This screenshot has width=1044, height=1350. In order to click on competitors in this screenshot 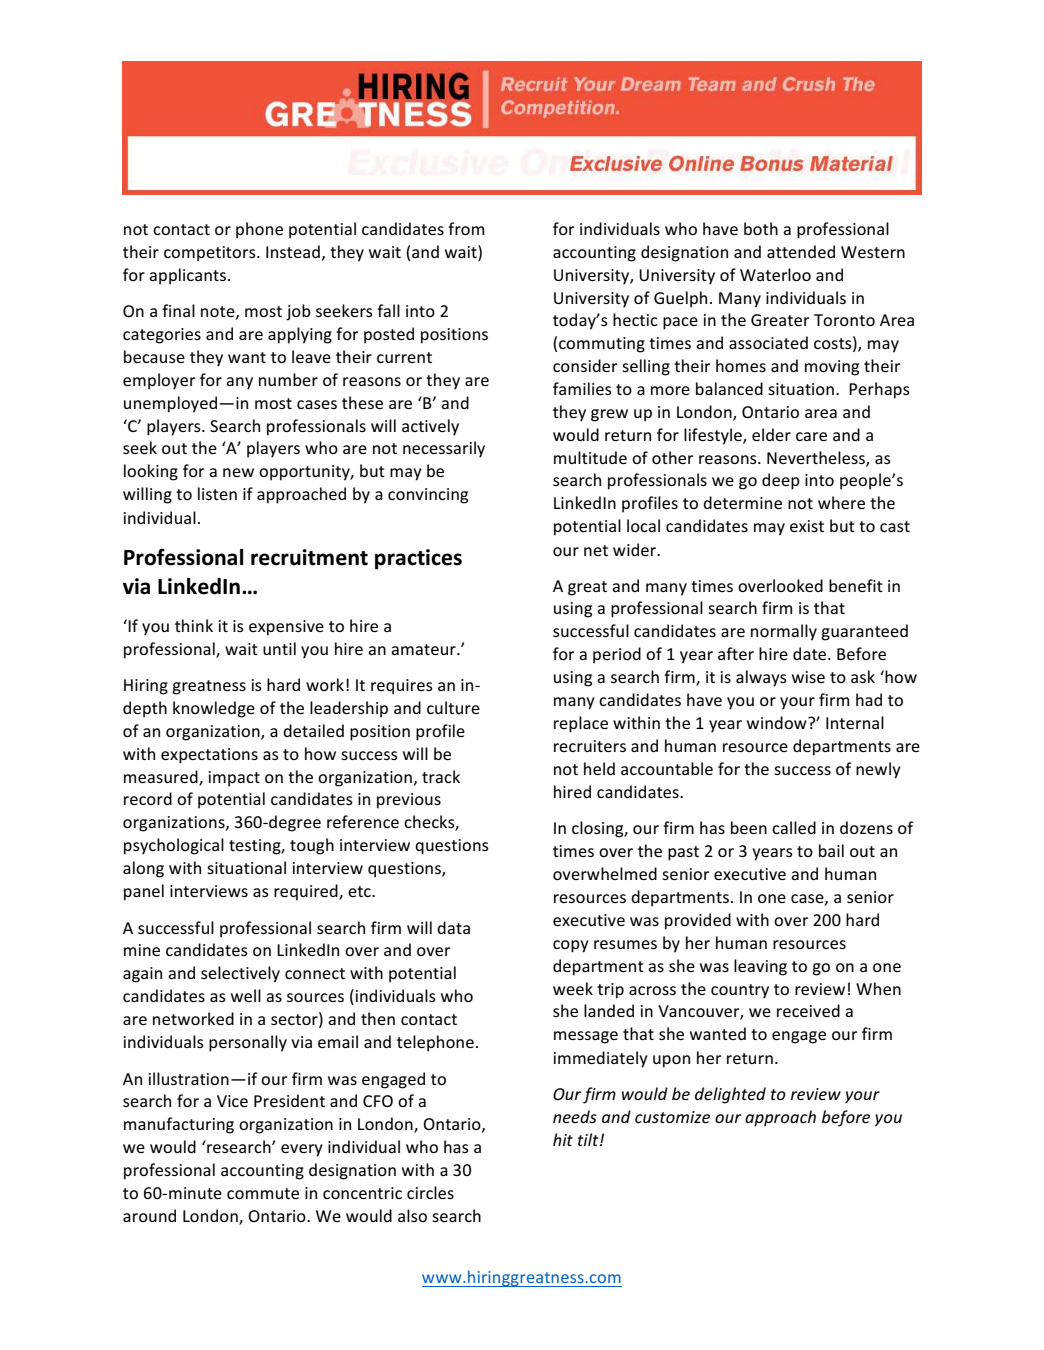, I will do `click(211, 254)`.
